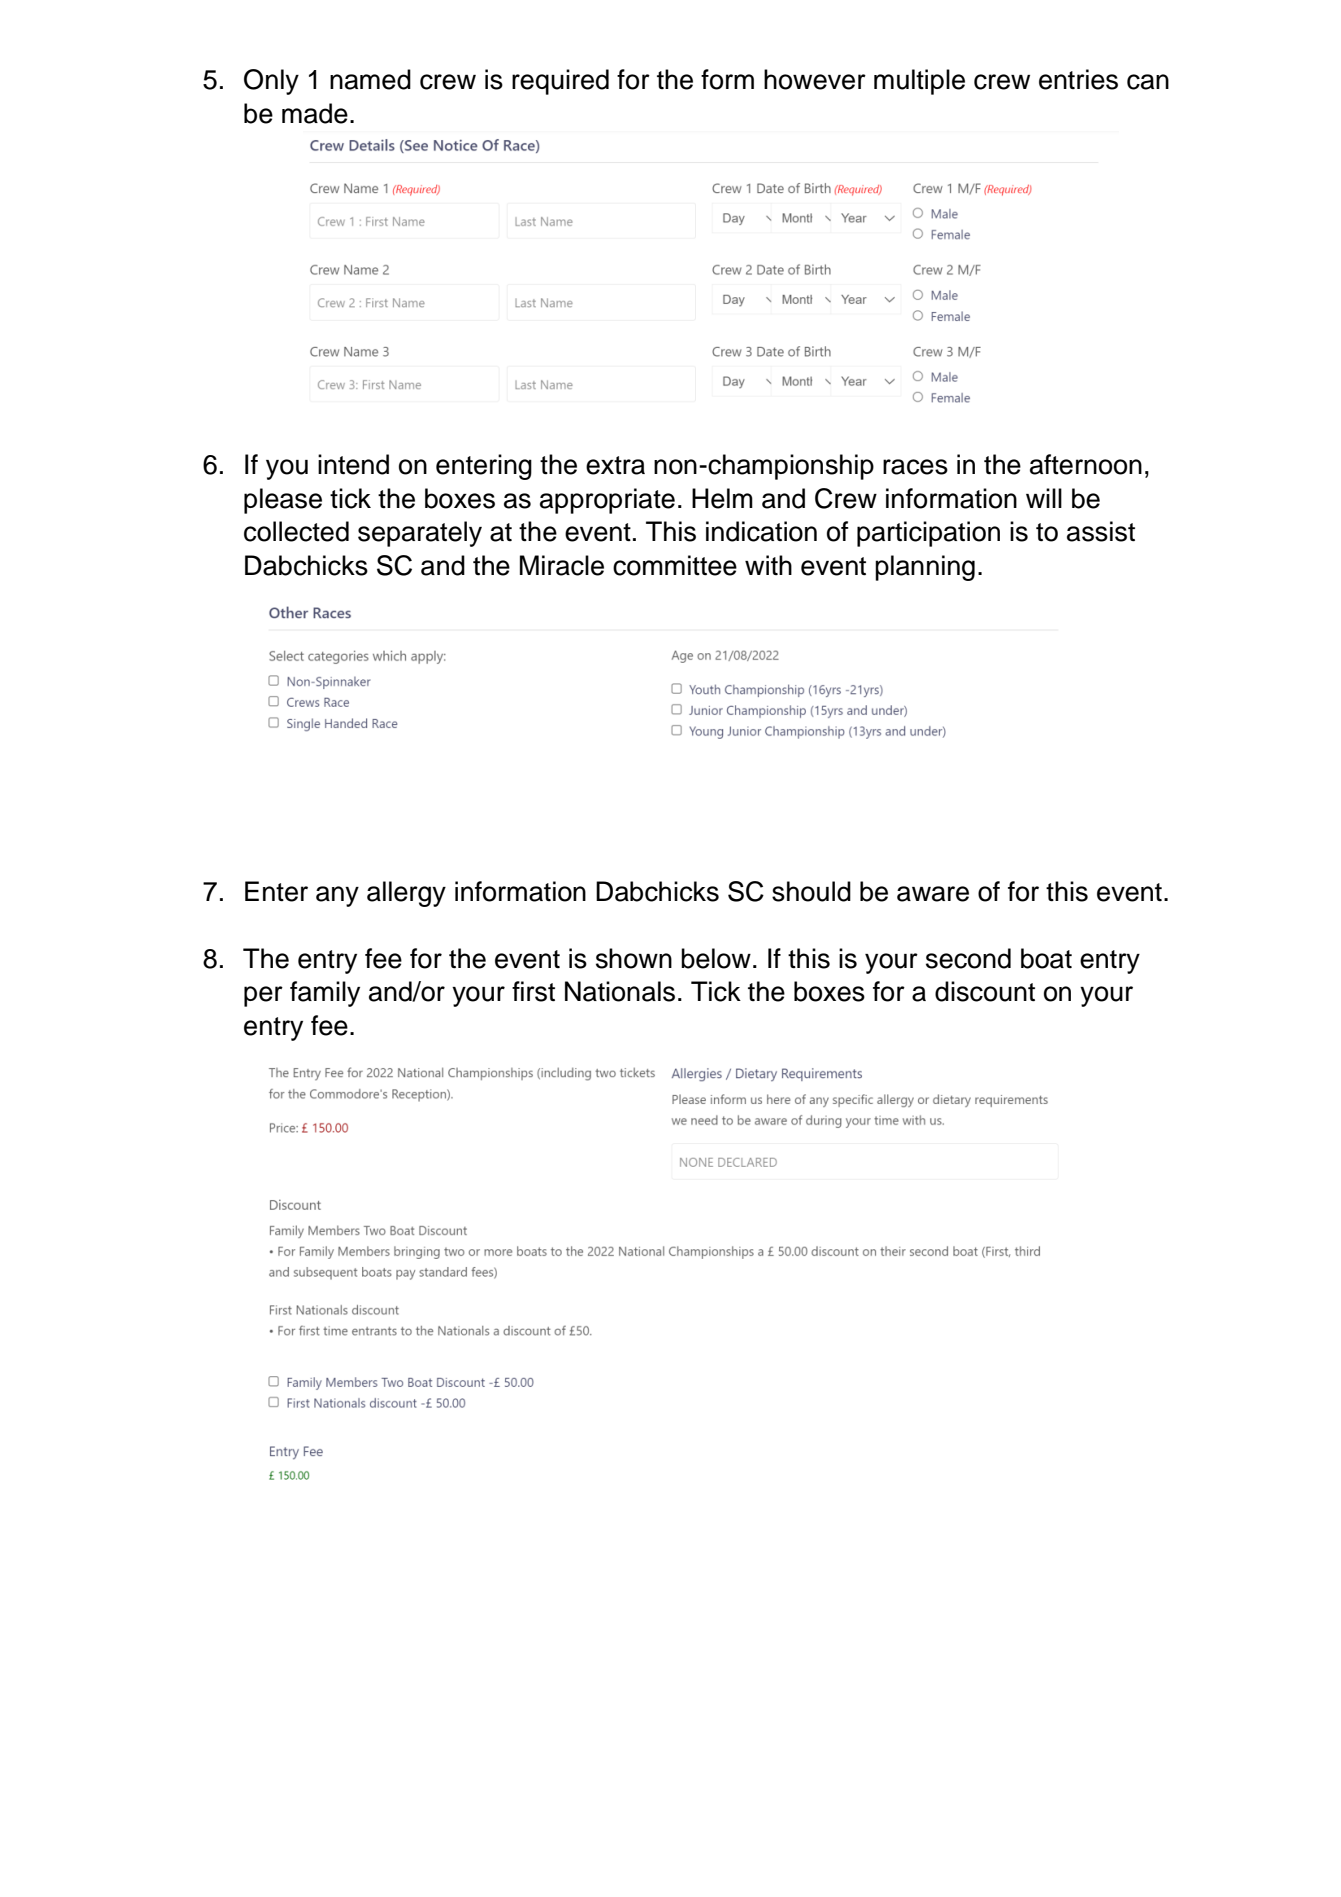  Describe the element at coordinates (815, 79) in the document. I see `however` at that location.
